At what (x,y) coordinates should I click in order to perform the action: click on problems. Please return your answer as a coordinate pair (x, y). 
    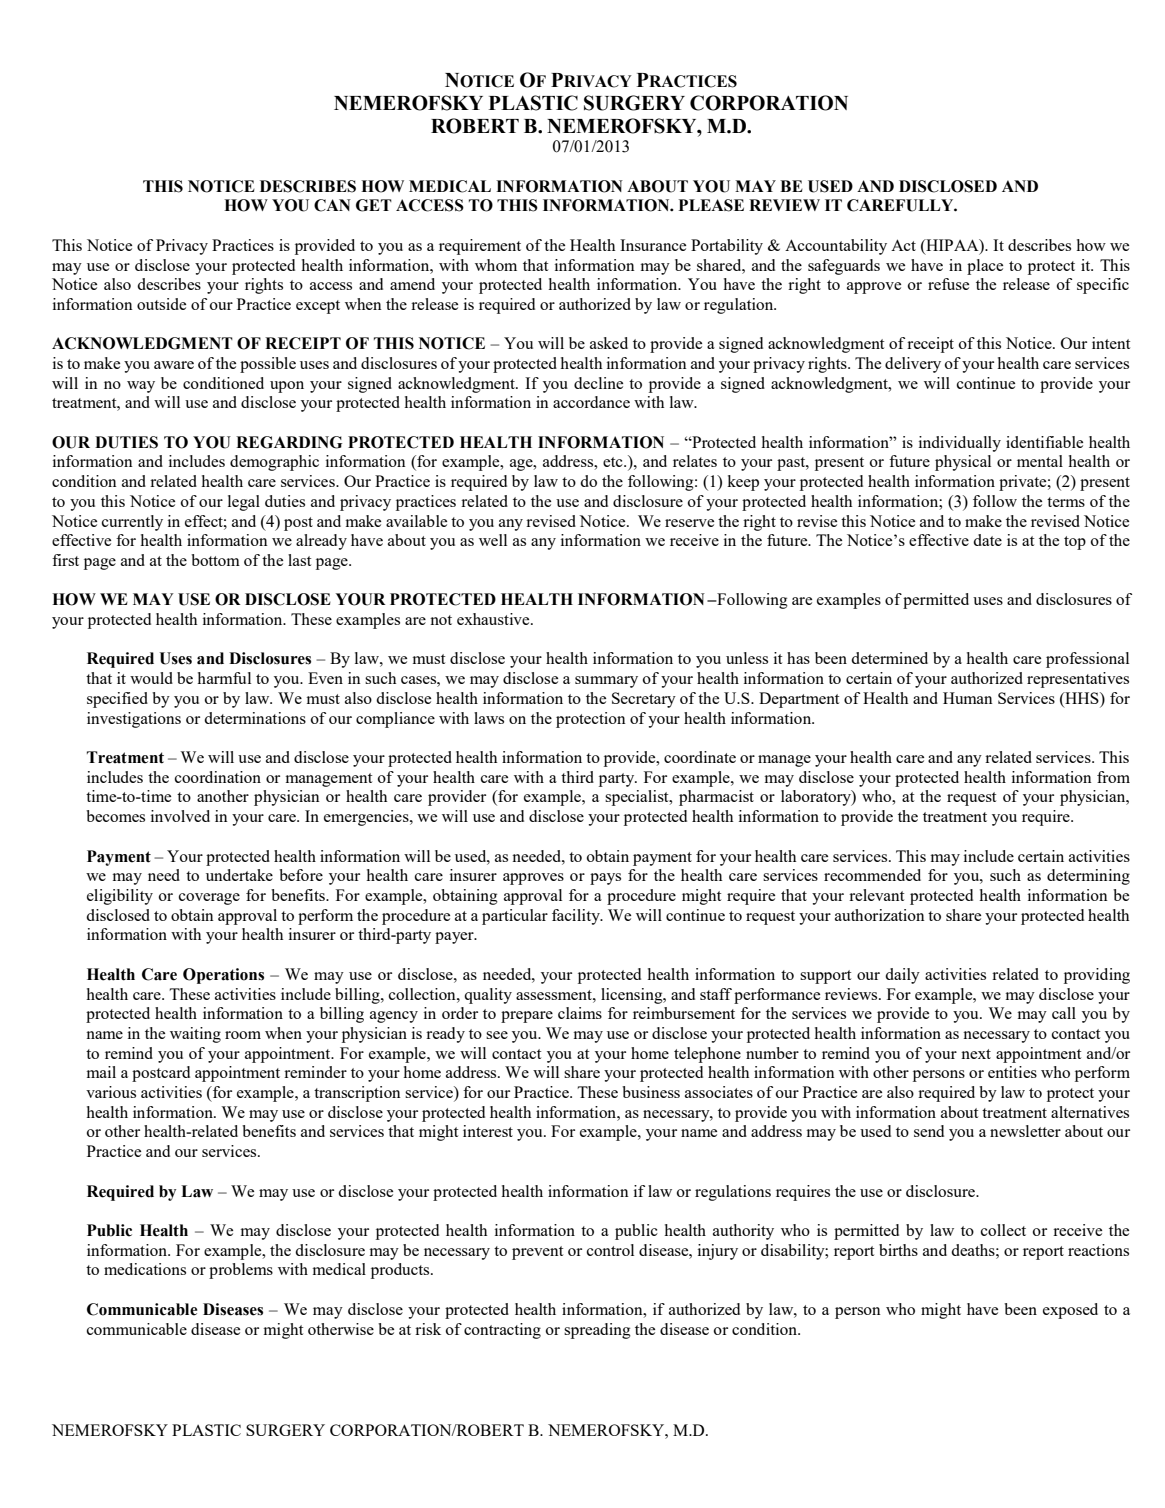
    Looking at the image, I should click on (241, 1271).
